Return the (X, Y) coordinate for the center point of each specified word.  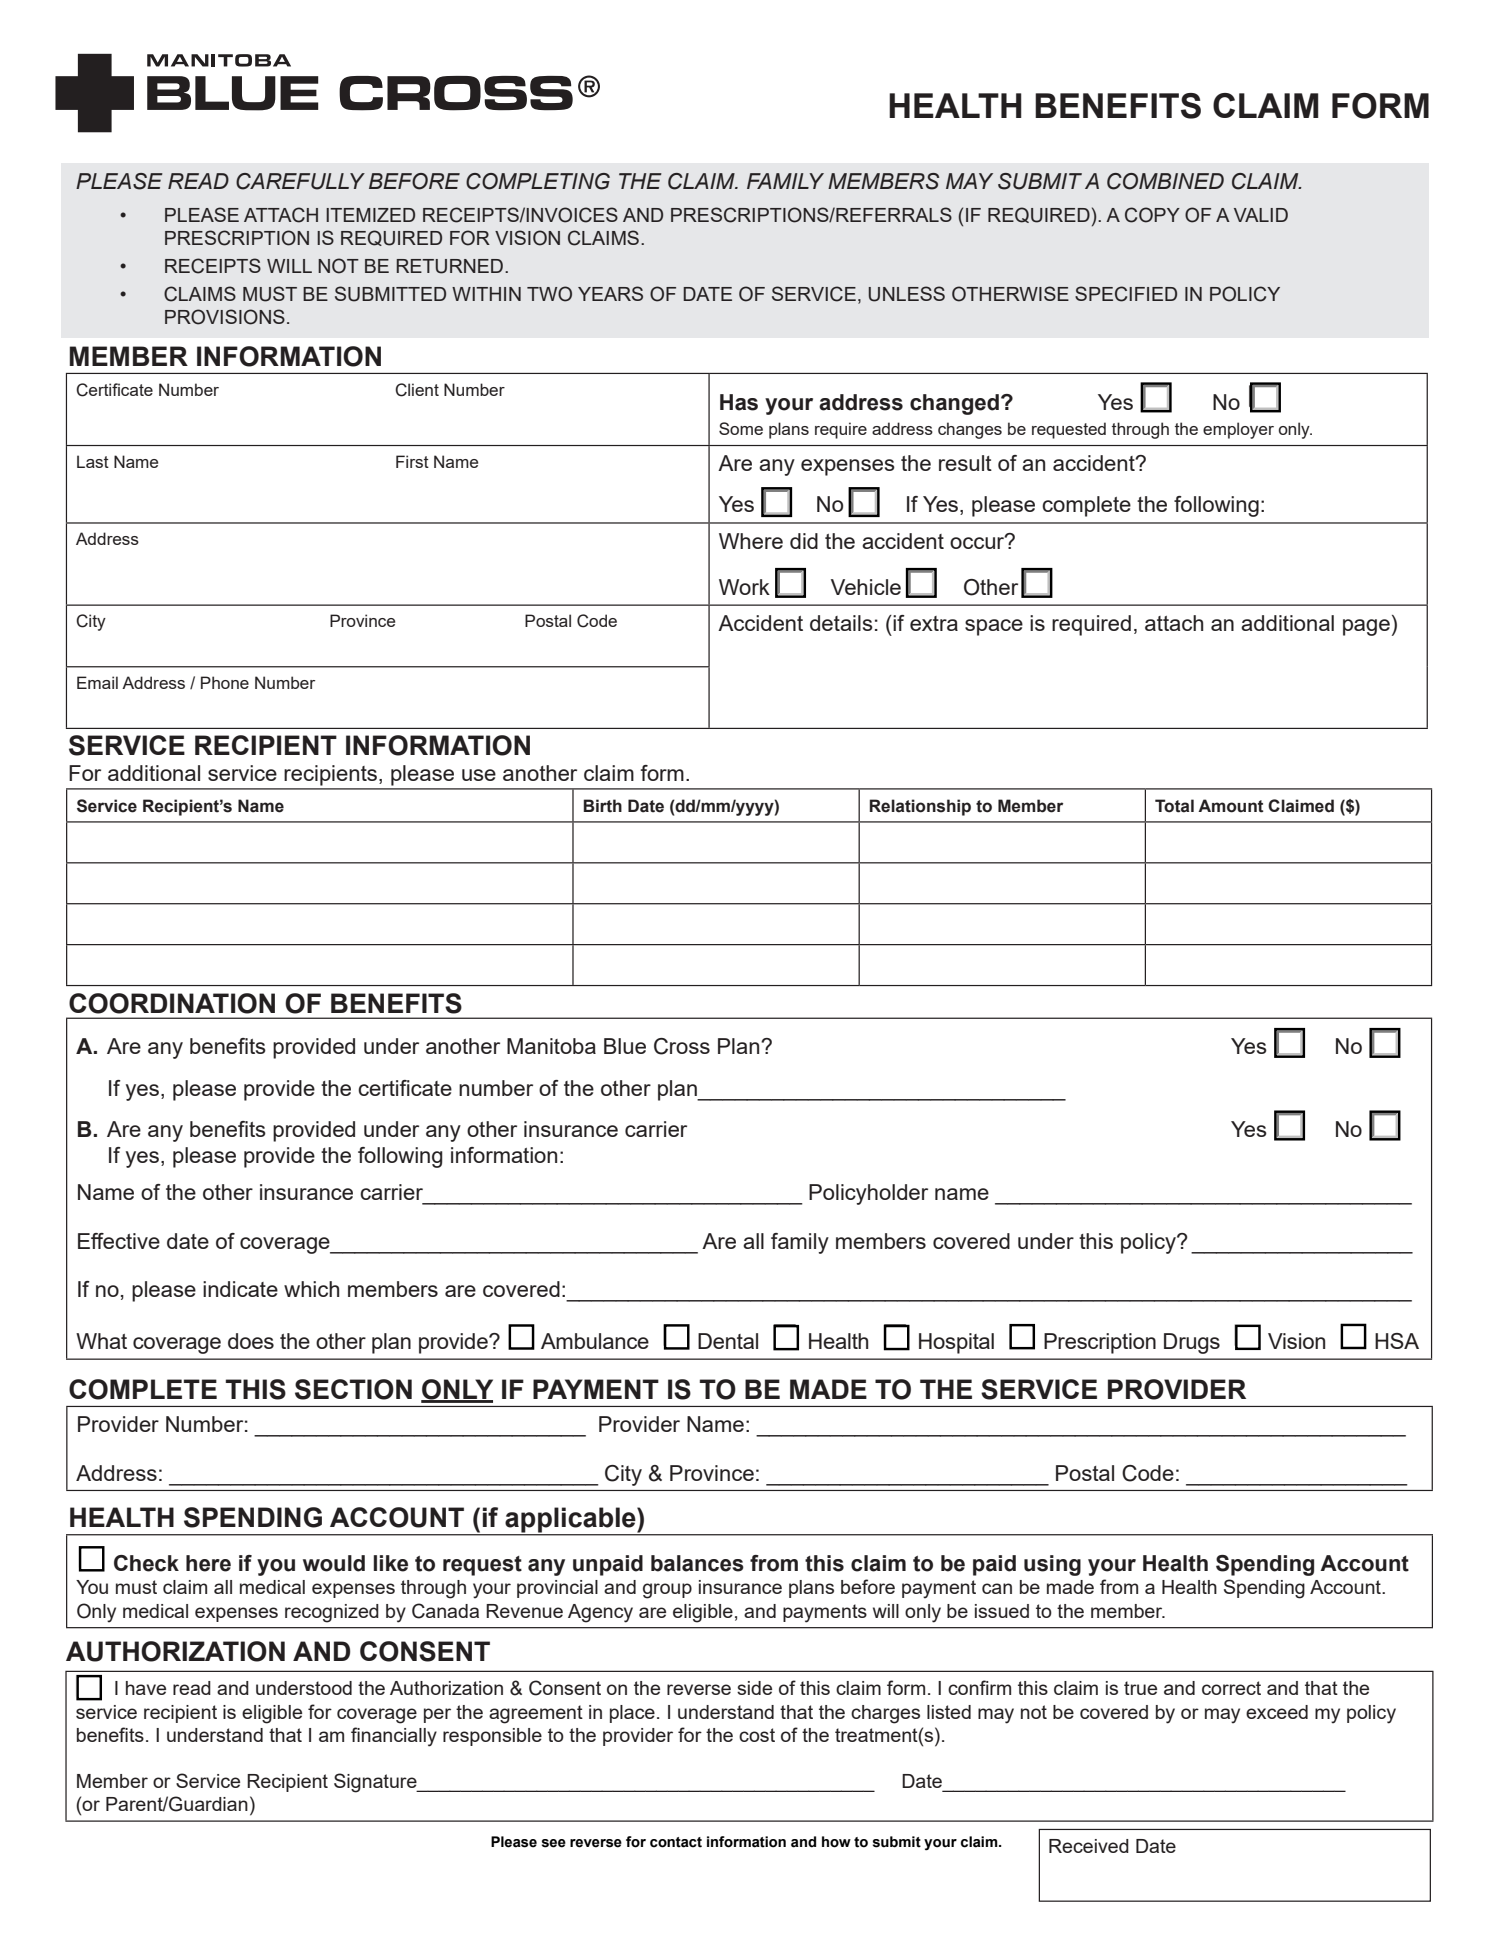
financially (394, 1737)
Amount (1231, 806)
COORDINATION (172, 1003)
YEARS (610, 293)
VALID (1261, 215)
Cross (682, 1046)
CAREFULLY (300, 181)
